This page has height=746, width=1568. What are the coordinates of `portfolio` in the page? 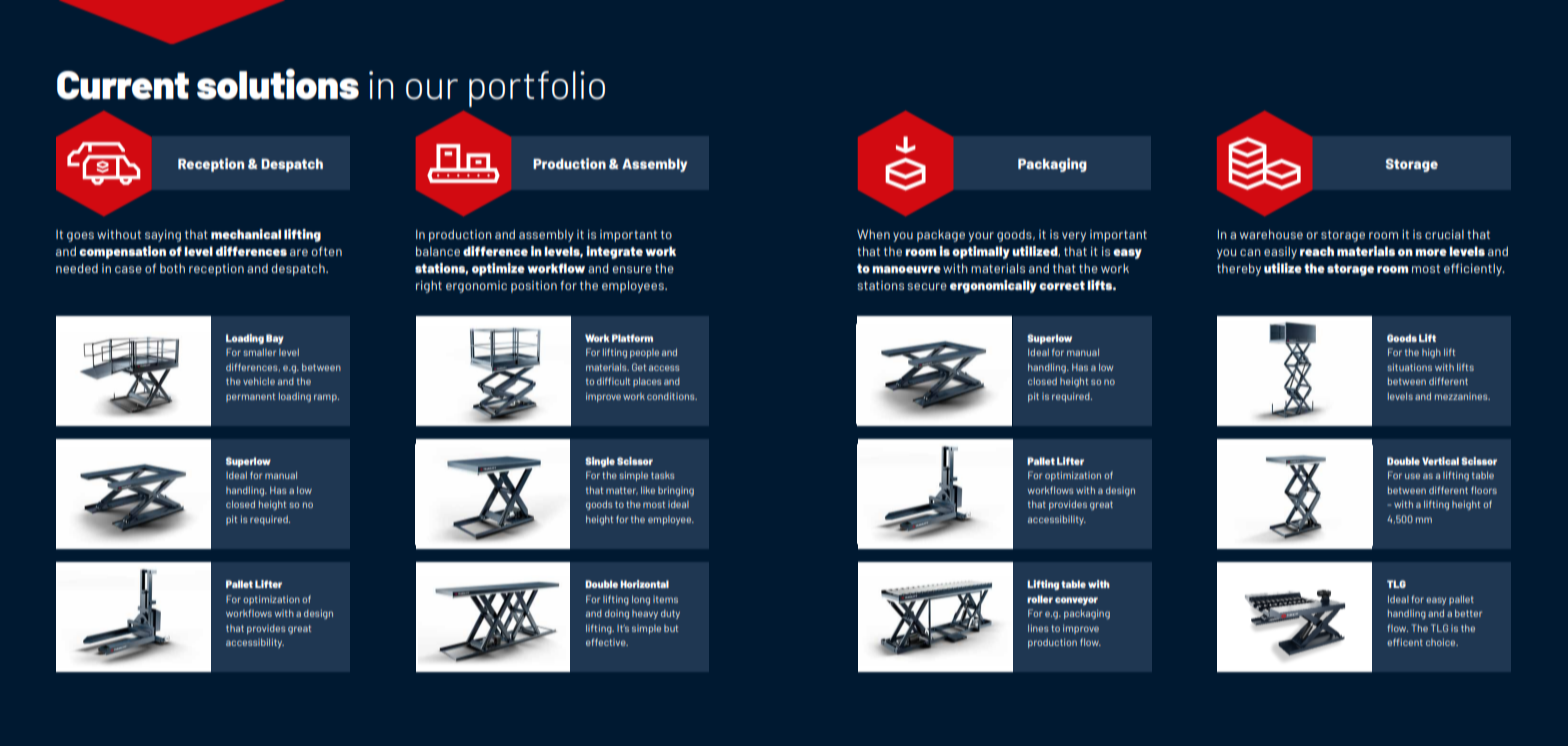 It's located at (537, 89).
